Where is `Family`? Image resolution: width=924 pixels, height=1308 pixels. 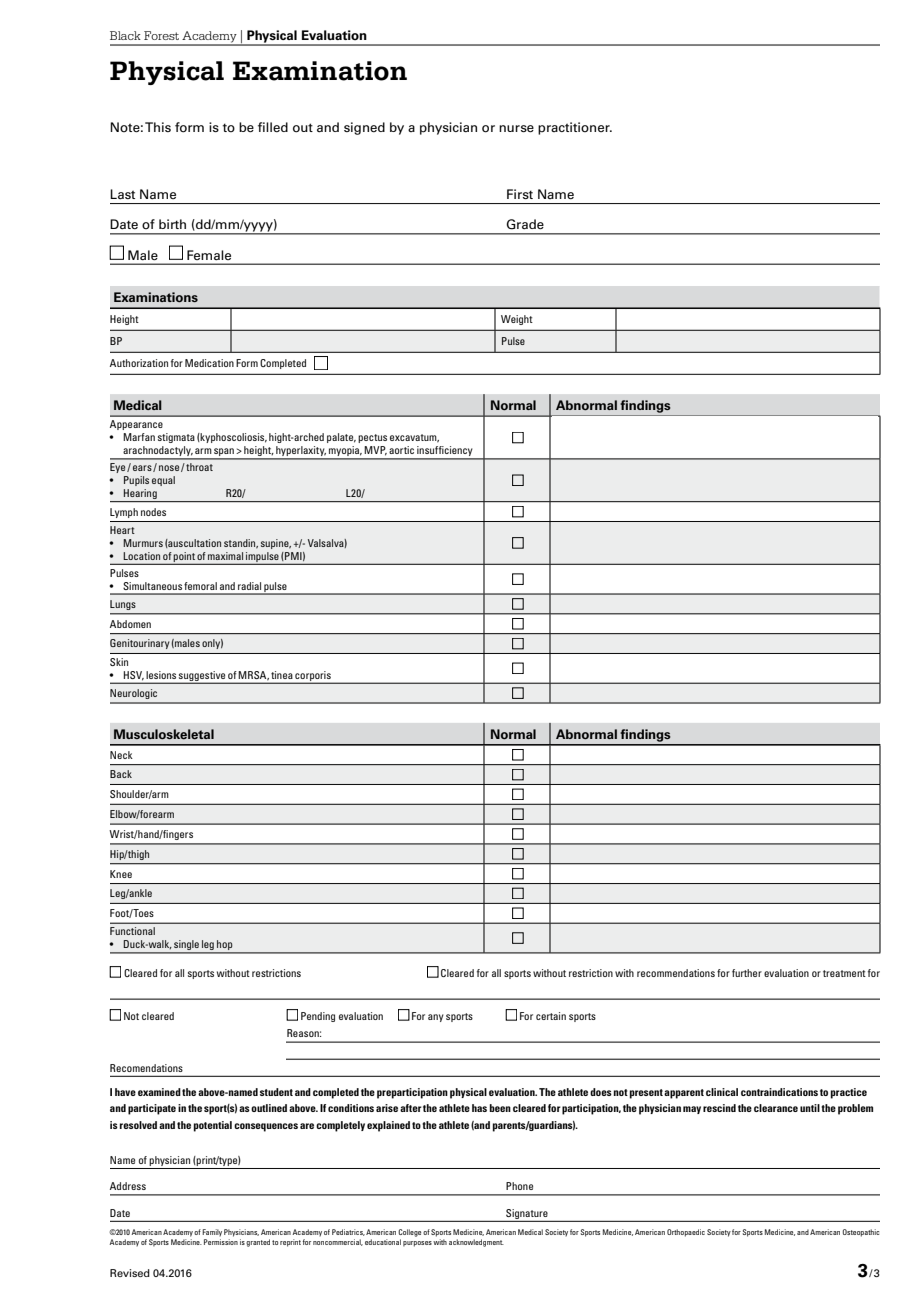
Family is located at coordinates (212, 1233).
